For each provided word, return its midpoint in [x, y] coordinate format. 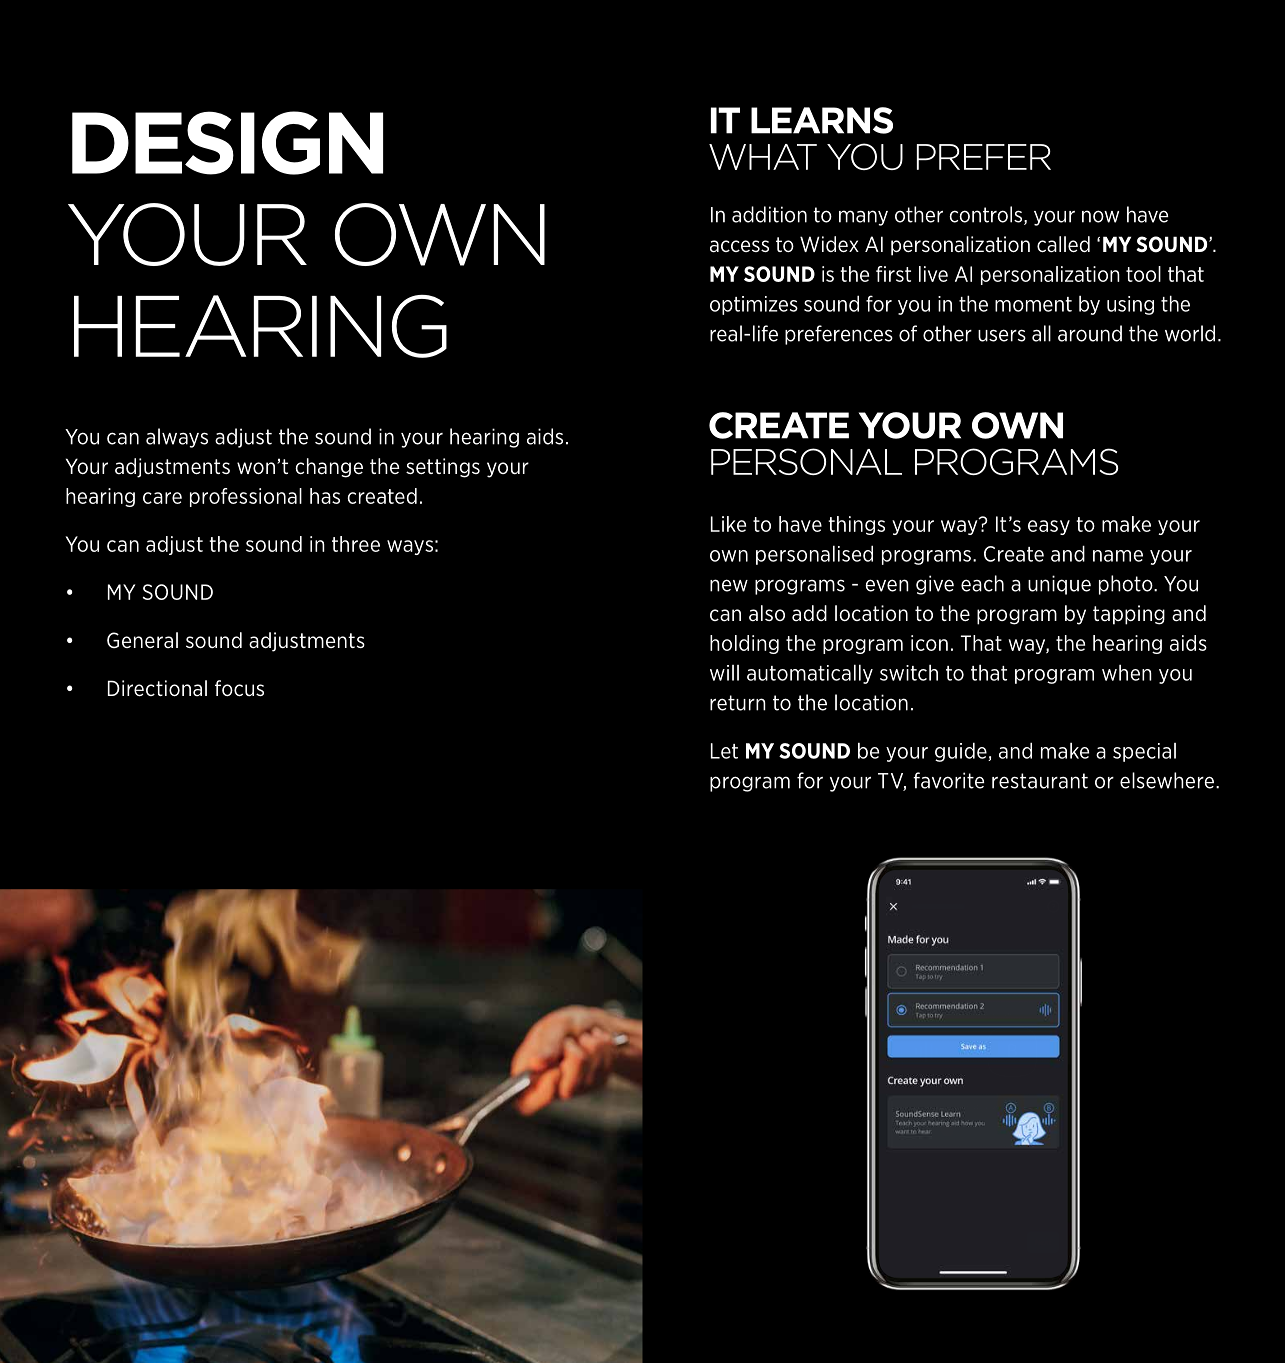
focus [239, 688]
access [739, 246]
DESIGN [227, 143]
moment [1033, 304]
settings [443, 468]
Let [724, 751]
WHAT [763, 157]
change [329, 468]
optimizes [754, 305]
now [1100, 216]
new [729, 585]
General [142, 640]
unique [1059, 585]
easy [1049, 527]
